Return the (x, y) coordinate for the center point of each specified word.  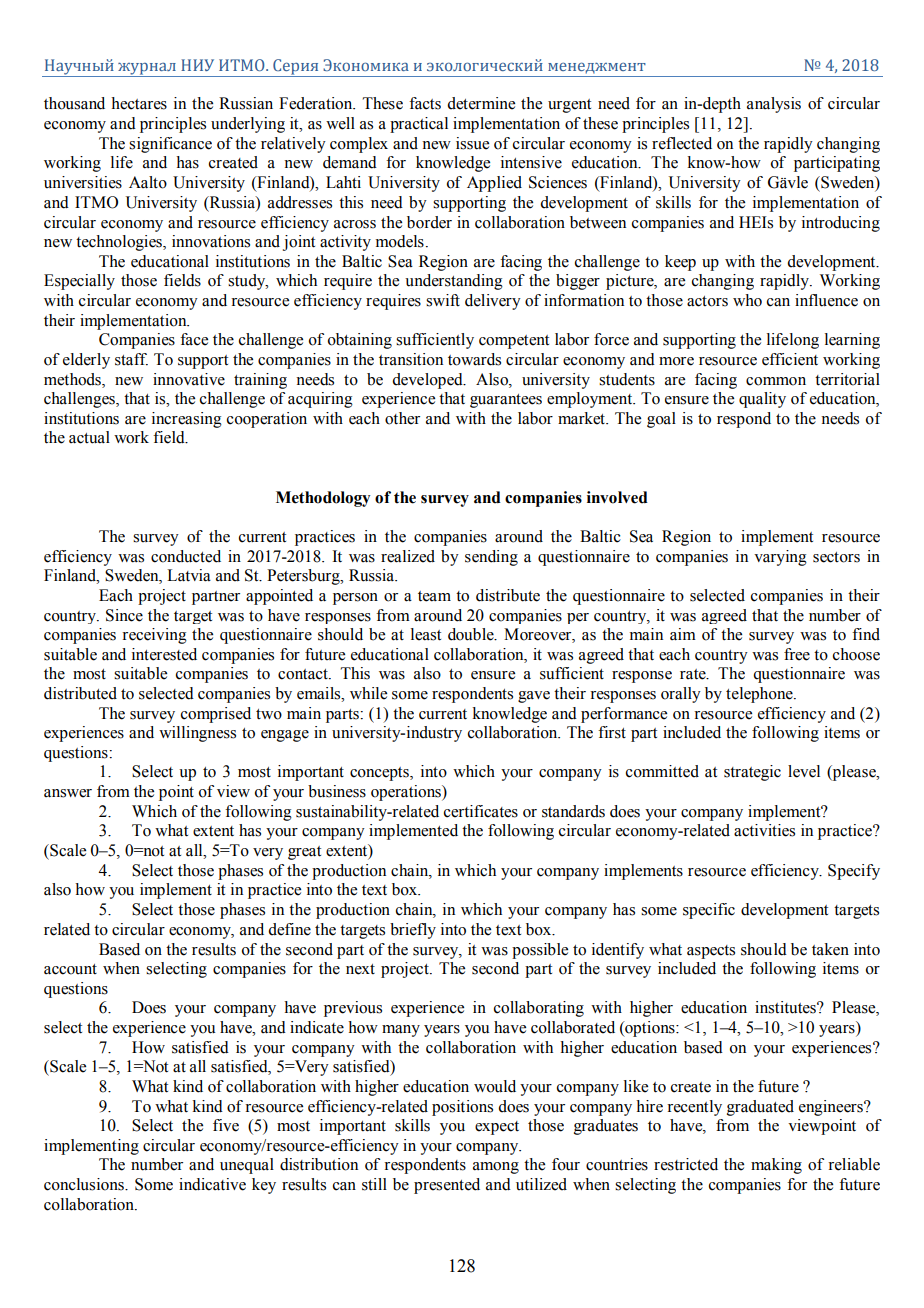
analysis (774, 105)
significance (170, 145)
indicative (212, 1184)
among (496, 1168)
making (776, 1166)
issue (472, 143)
